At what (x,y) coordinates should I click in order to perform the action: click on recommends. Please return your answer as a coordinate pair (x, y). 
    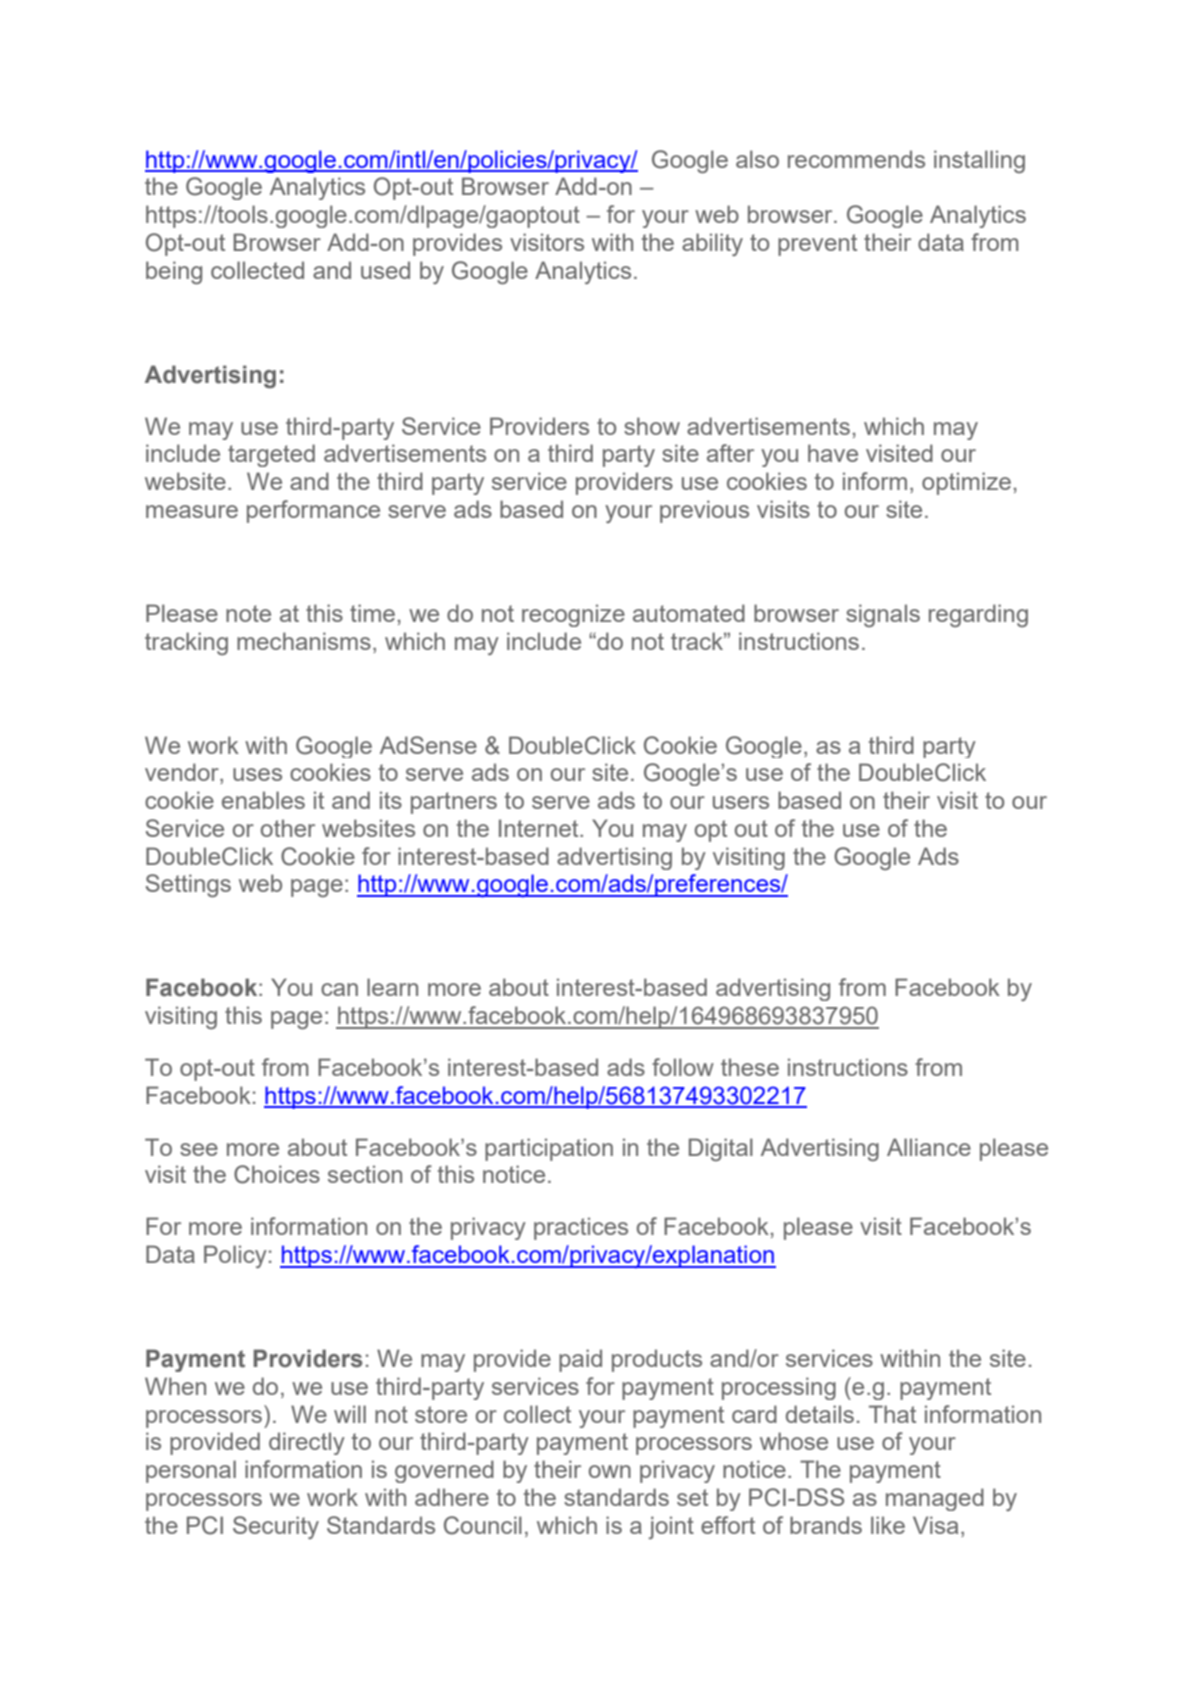
    Looking at the image, I should click on (856, 159).
